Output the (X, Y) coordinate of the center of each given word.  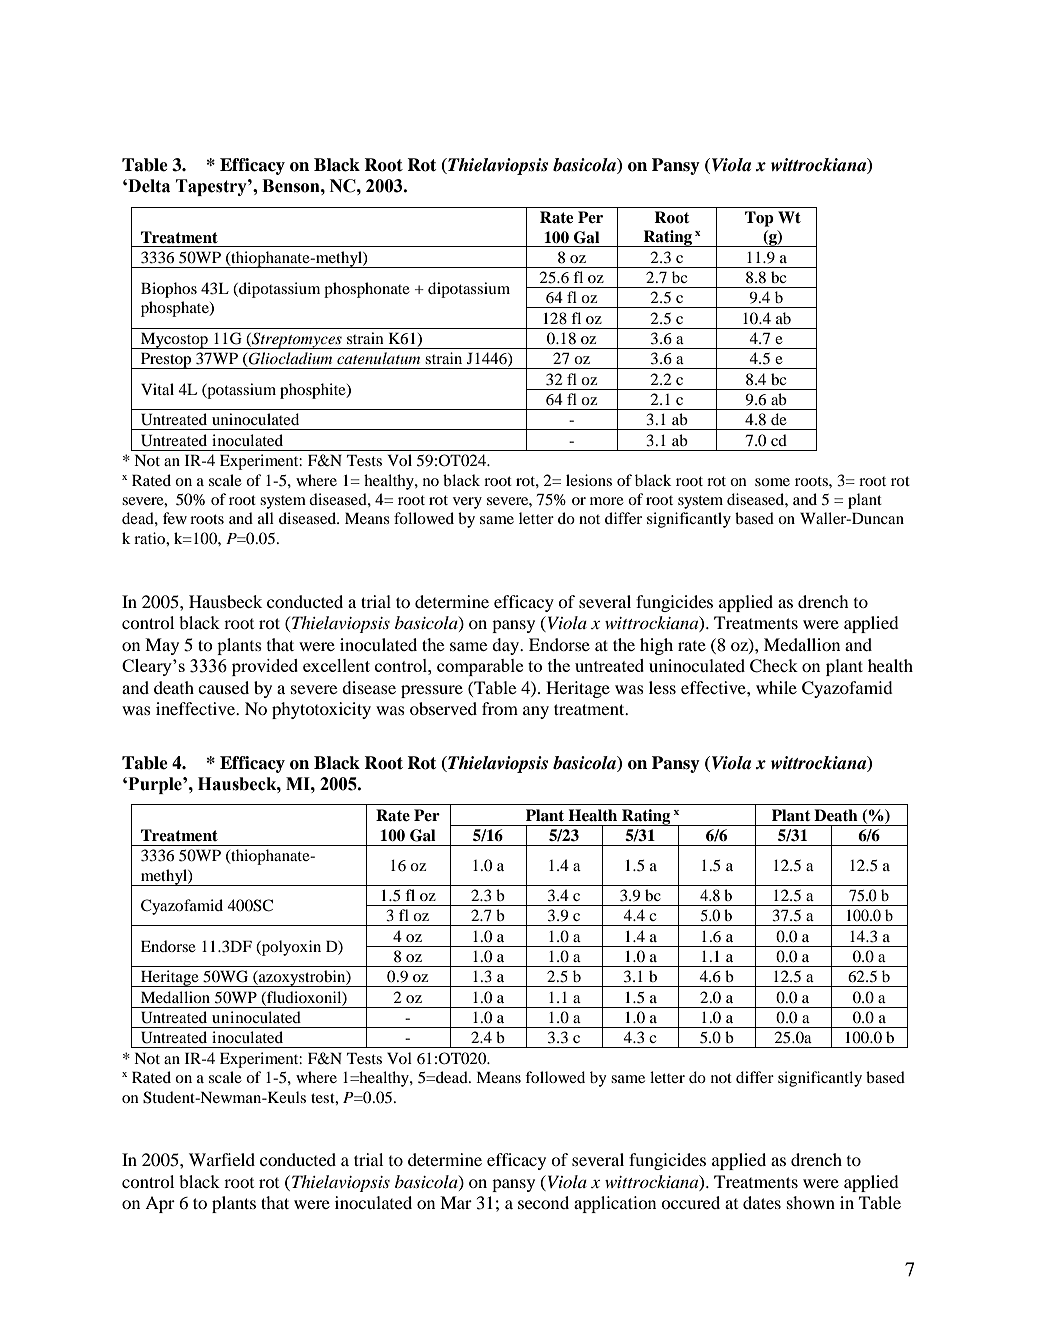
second (543, 1202)
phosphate (176, 309)
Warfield (222, 1159)
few (175, 518)
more (607, 501)
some (772, 482)
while (776, 687)
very (467, 503)
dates (762, 1202)
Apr (160, 1204)
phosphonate (367, 290)
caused (223, 687)
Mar (456, 1202)
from (500, 708)
